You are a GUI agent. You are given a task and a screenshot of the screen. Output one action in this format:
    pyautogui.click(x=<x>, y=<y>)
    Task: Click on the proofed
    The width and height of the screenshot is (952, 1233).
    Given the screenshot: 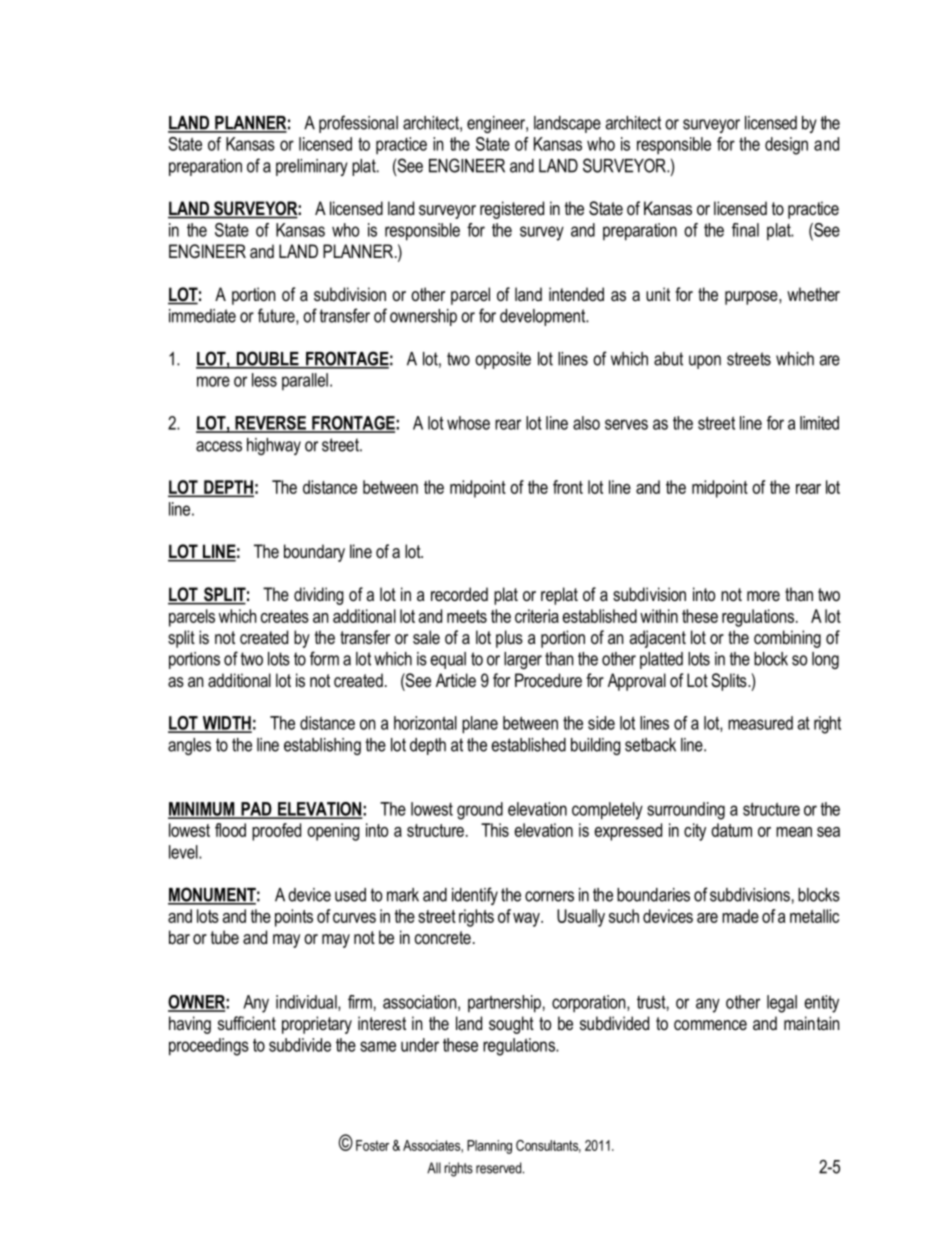 What is the action you would take?
    pyautogui.click(x=276, y=832)
